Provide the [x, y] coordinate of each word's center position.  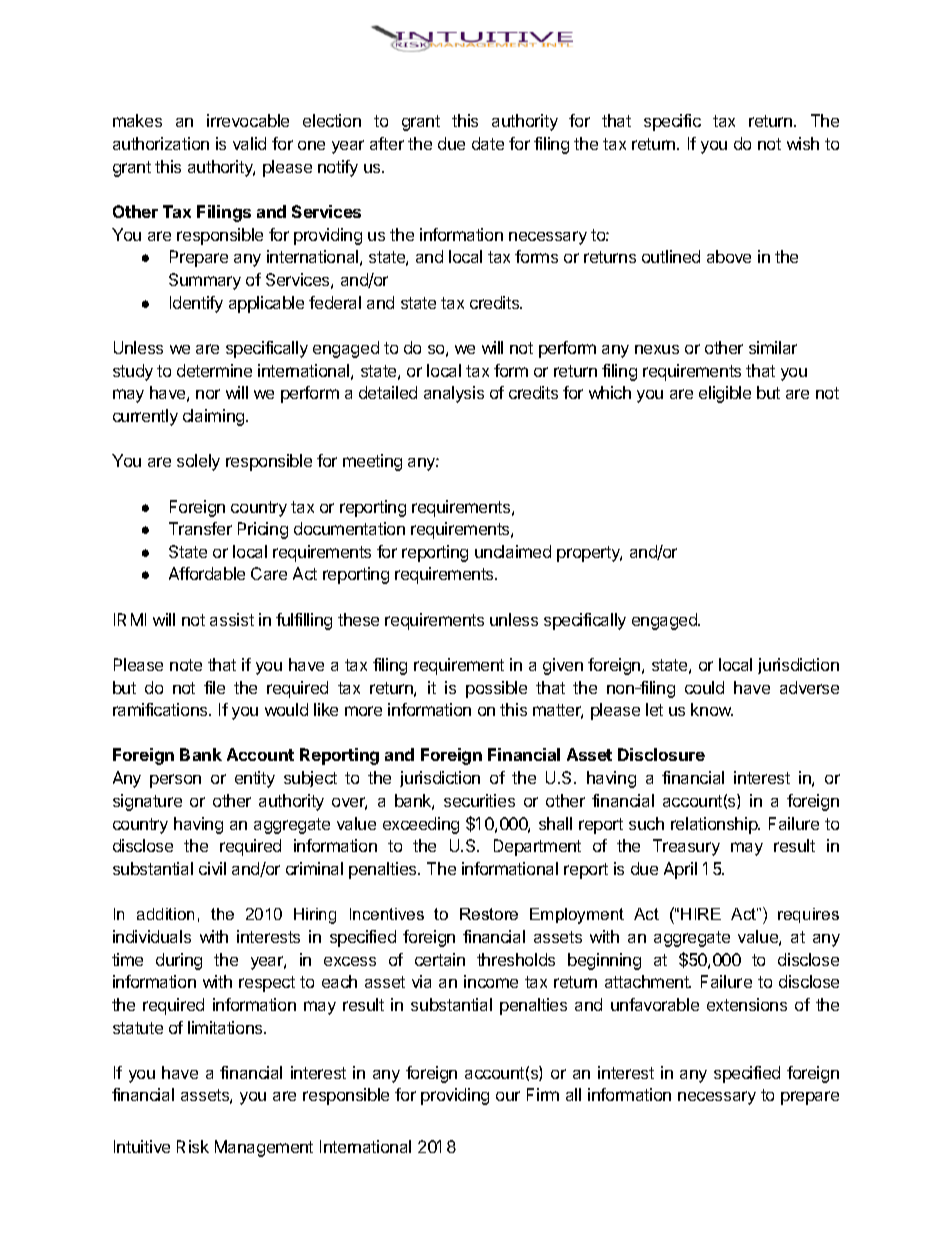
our [508, 1096]
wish [803, 143]
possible [496, 689]
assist [232, 619]
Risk [193, 1146]
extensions [747, 1004]
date [488, 143]
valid [249, 143]
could [704, 687]
